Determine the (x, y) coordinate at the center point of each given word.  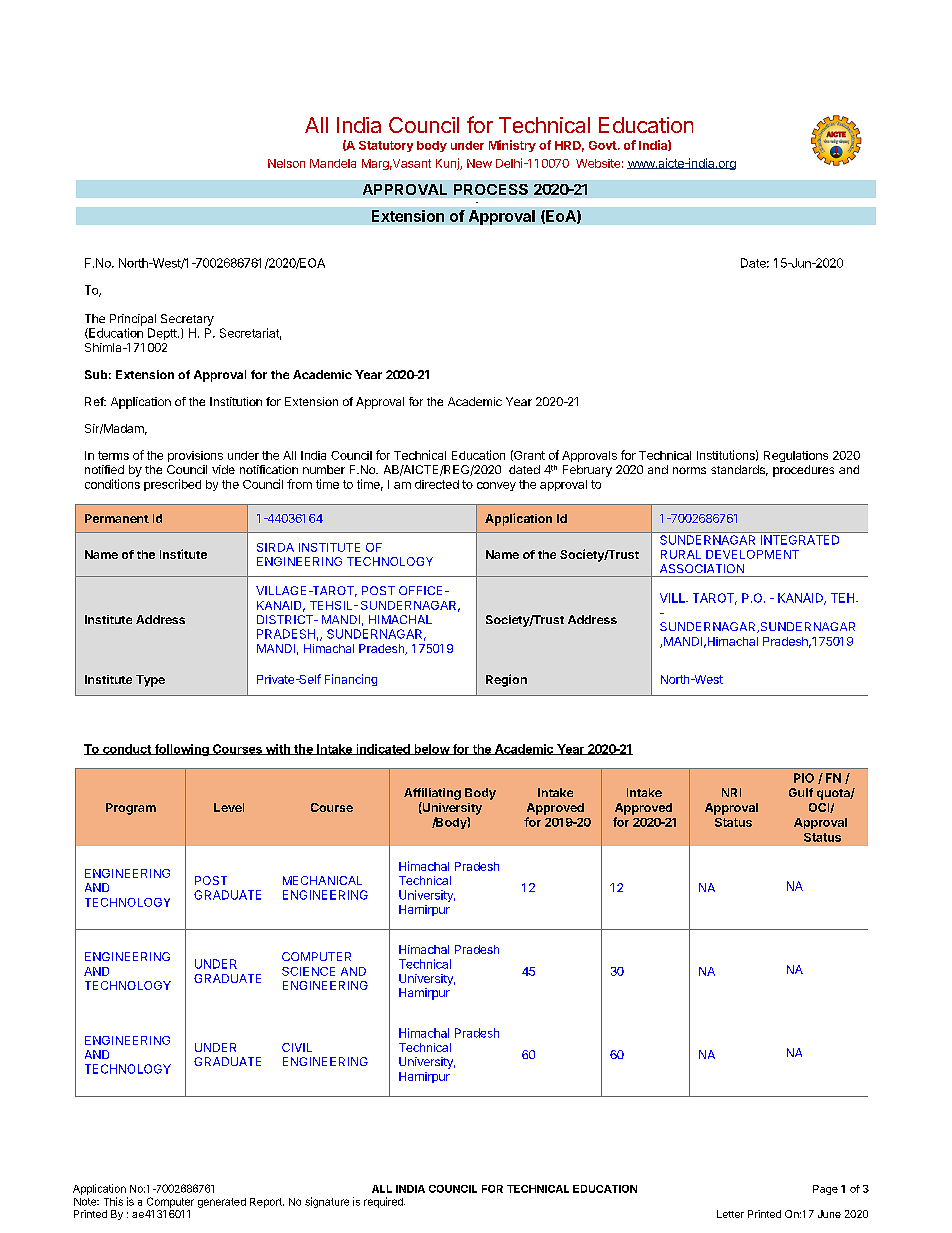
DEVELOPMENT (752, 554)
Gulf (801, 792)
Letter (730, 1214)
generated (222, 1203)
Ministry (512, 146)
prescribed (172, 485)
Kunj (448, 164)
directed (437, 484)
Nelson (286, 163)
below (431, 749)
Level (229, 807)
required (384, 1202)
